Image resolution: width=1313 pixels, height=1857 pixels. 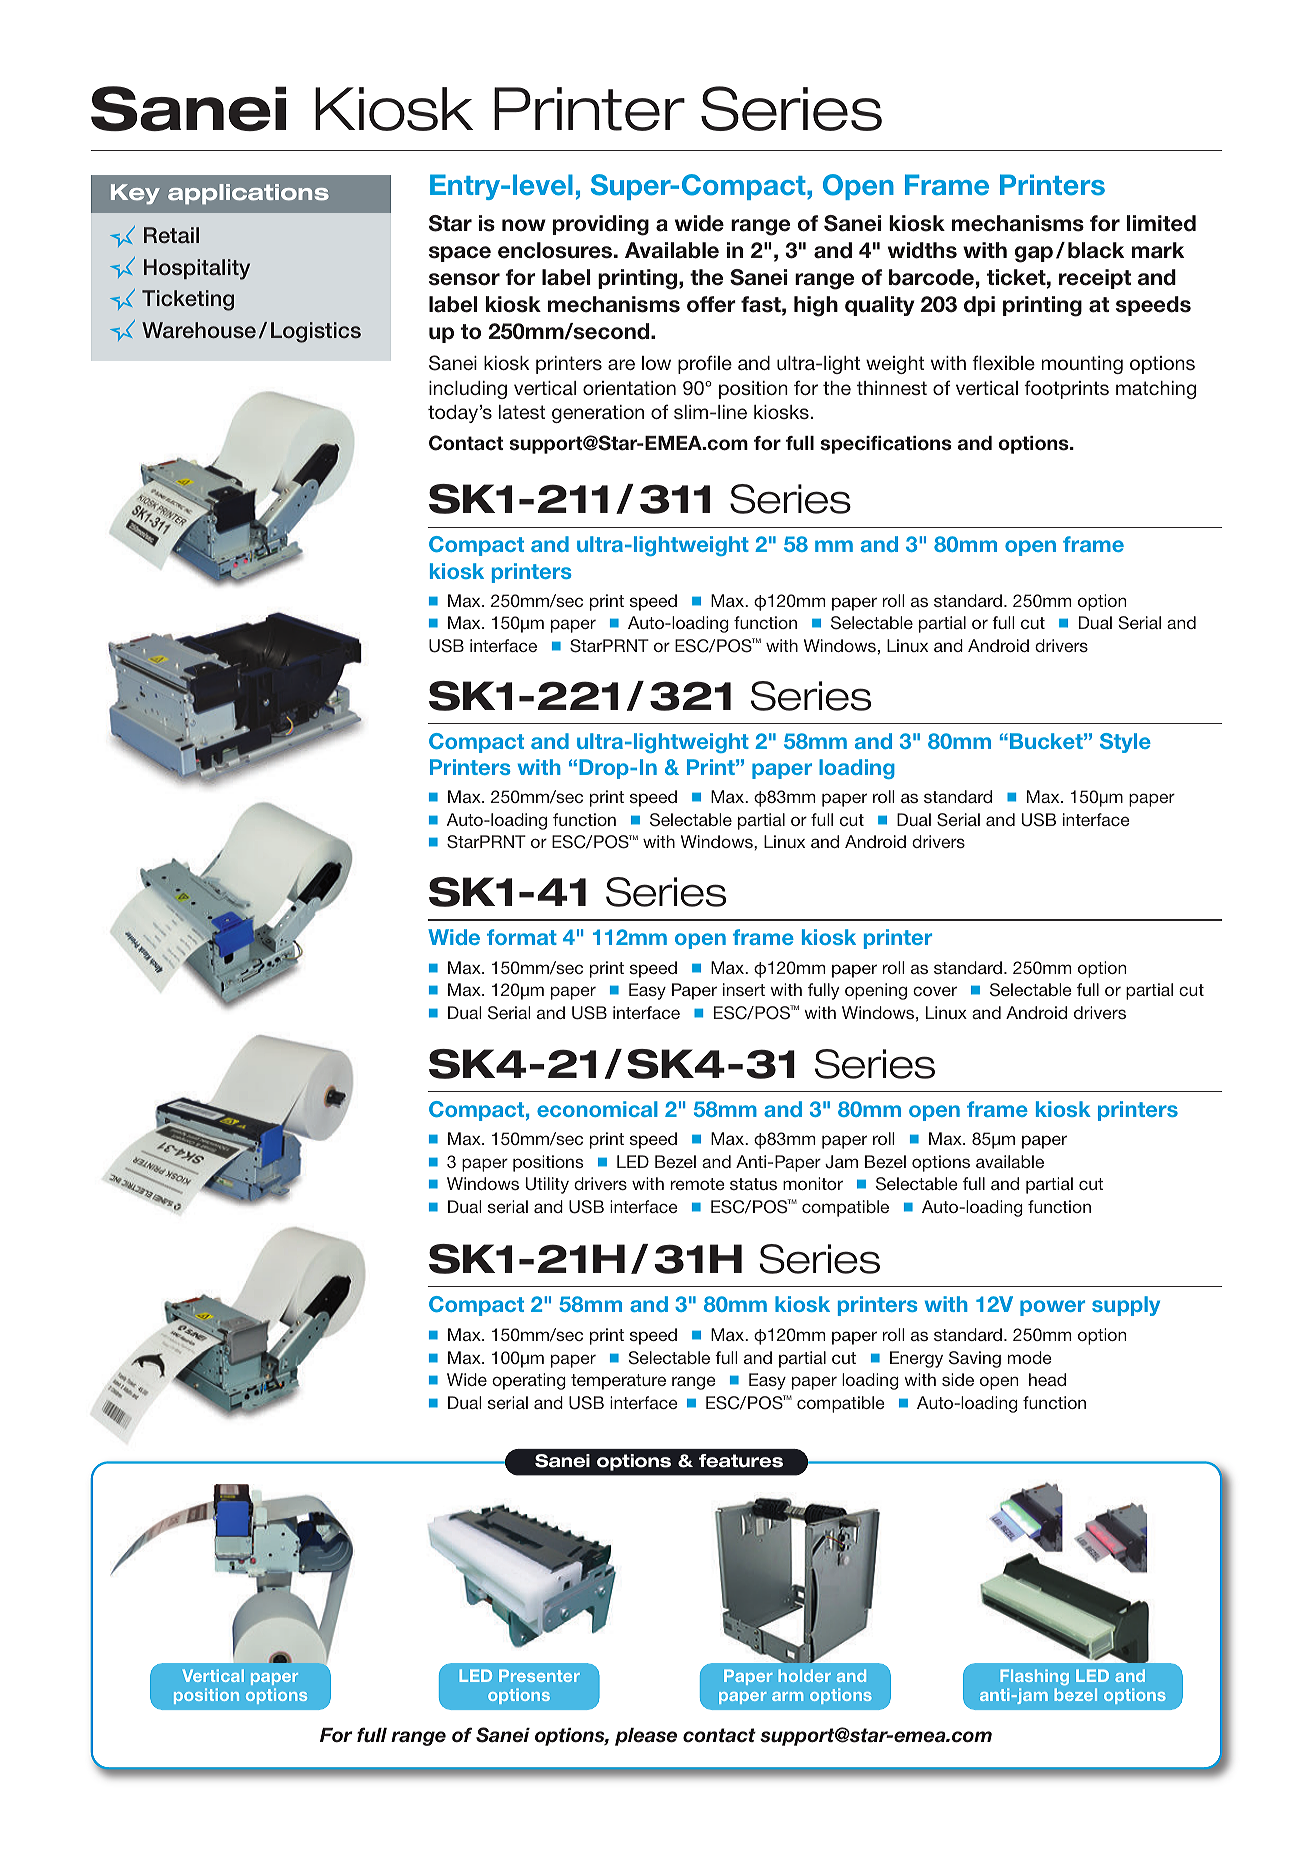 I want to click on generation, so click(x=598, y=414).
